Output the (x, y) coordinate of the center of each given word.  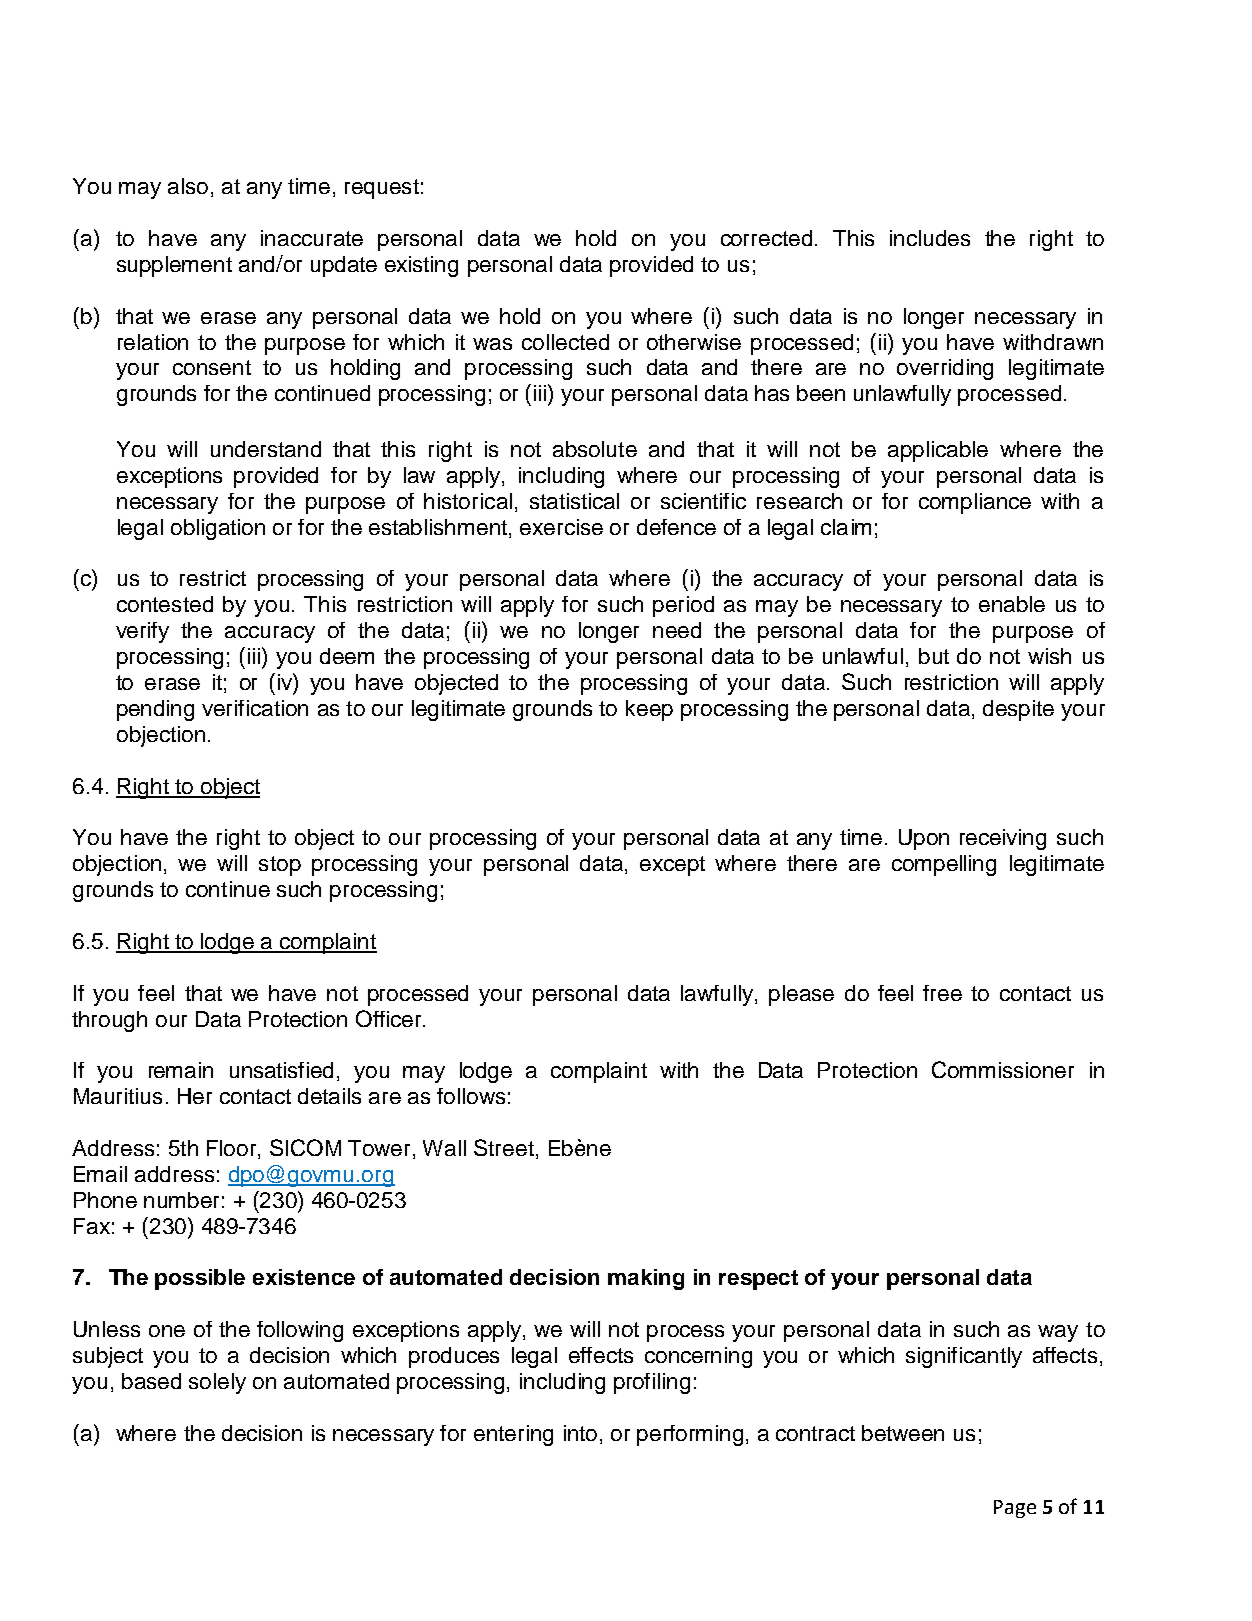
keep (649, 710)
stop (280, 866)
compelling (944, 865)
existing (421, 266)
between (903, 1433)
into (580, 1433)
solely (217, 1383)
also (188, 186)
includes (930, 238)
